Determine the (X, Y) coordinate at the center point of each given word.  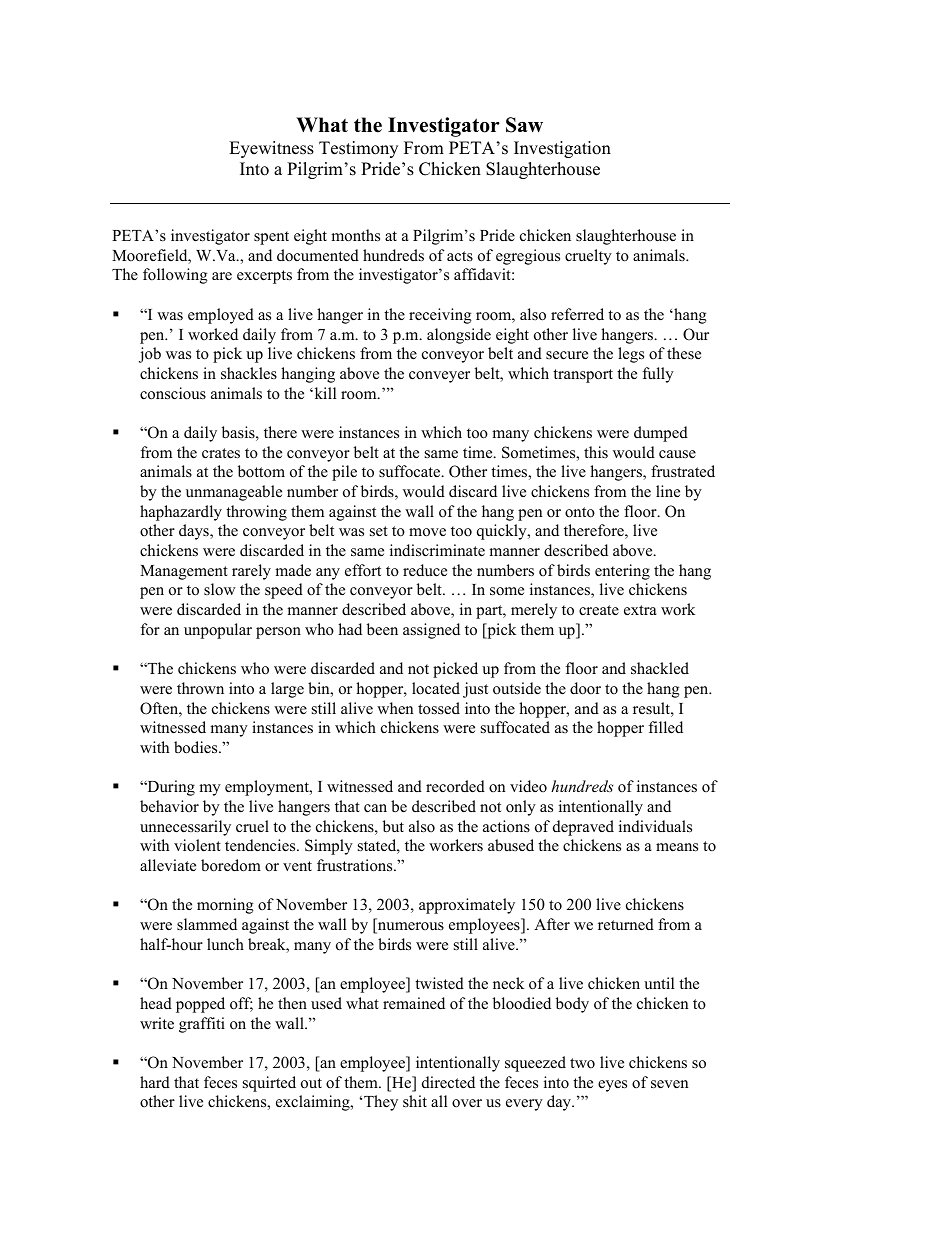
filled (666, 727)
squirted (269, 1084)
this (596, 452)
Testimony (358, 149)
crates (221, 453)
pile (344, 473)
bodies (197, 747)
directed (448, 1082)
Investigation (562, 149)
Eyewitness (271, 149)
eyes (612, 1086)
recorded (455, 786)
